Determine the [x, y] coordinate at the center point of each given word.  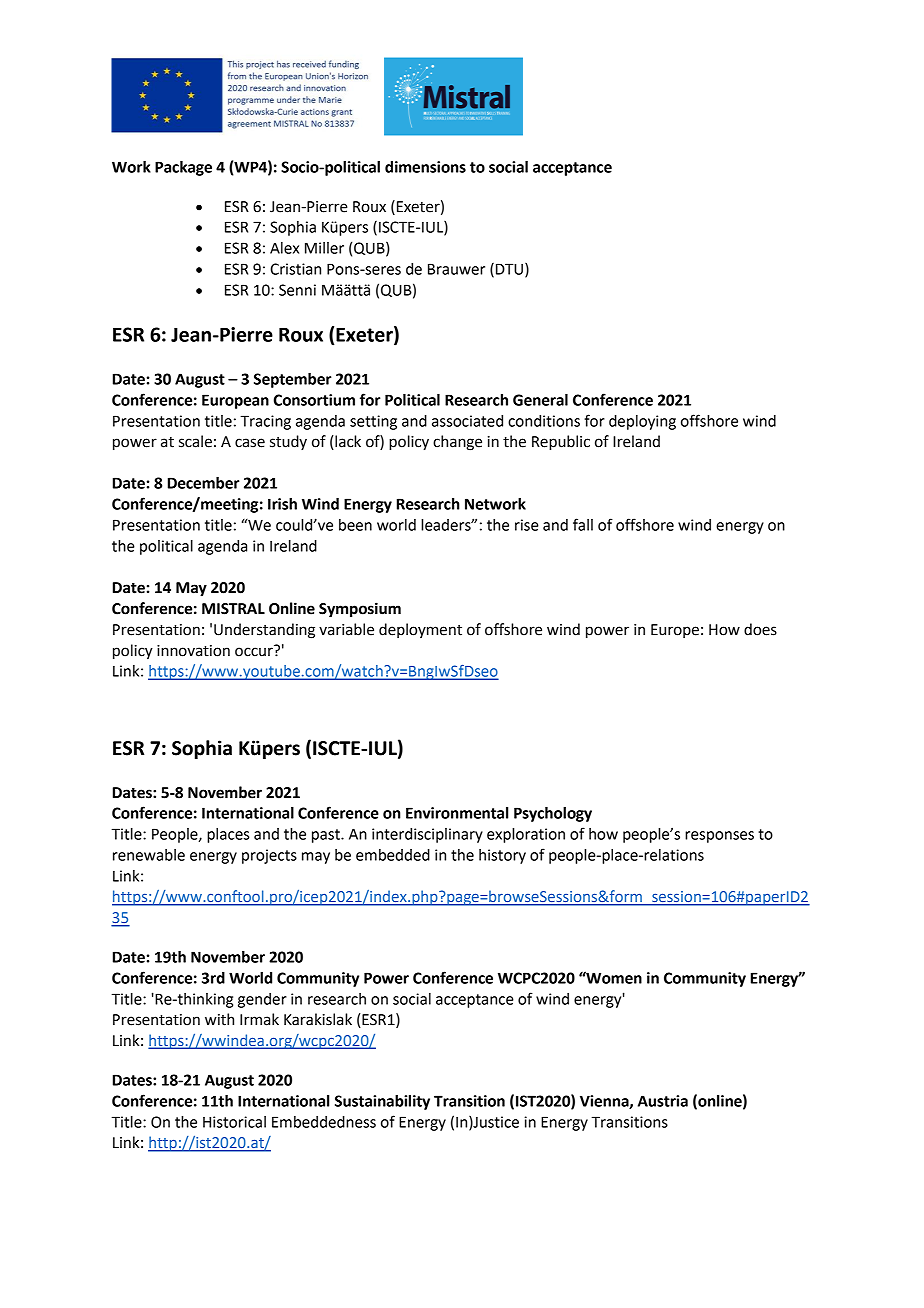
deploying [642, 422]
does [760, 629]
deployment [420, 630]
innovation [193, 651]
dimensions [425, 167]
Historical [234, 1122]
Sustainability [382, 1102]
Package [183, 168]
